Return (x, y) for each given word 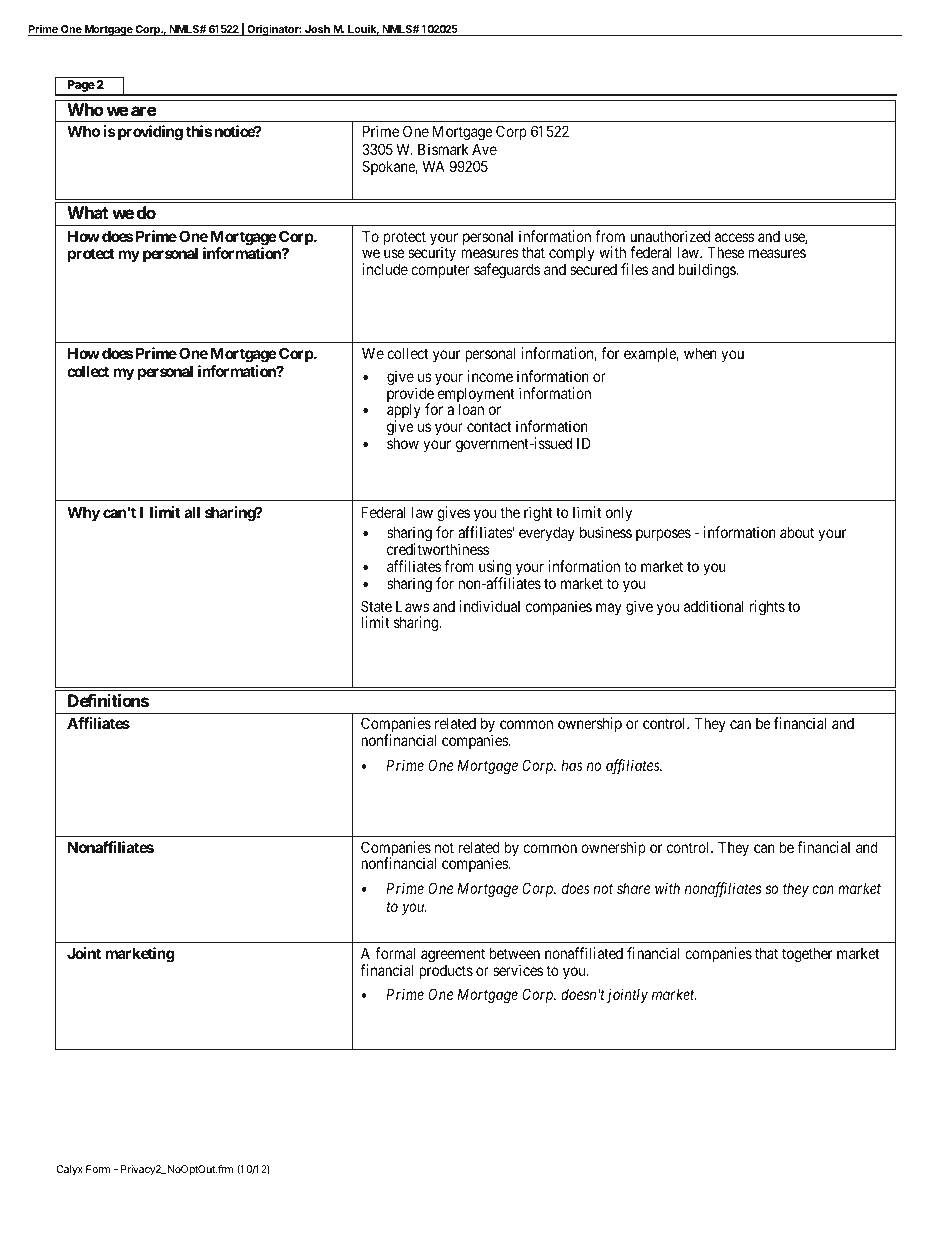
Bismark (443, 149)
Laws (413, 606)
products (446, 972)
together (807, 955)
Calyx (69, 1170)
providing (149, 133)
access (735, 237)
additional (713, 606)
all (192, 512)
